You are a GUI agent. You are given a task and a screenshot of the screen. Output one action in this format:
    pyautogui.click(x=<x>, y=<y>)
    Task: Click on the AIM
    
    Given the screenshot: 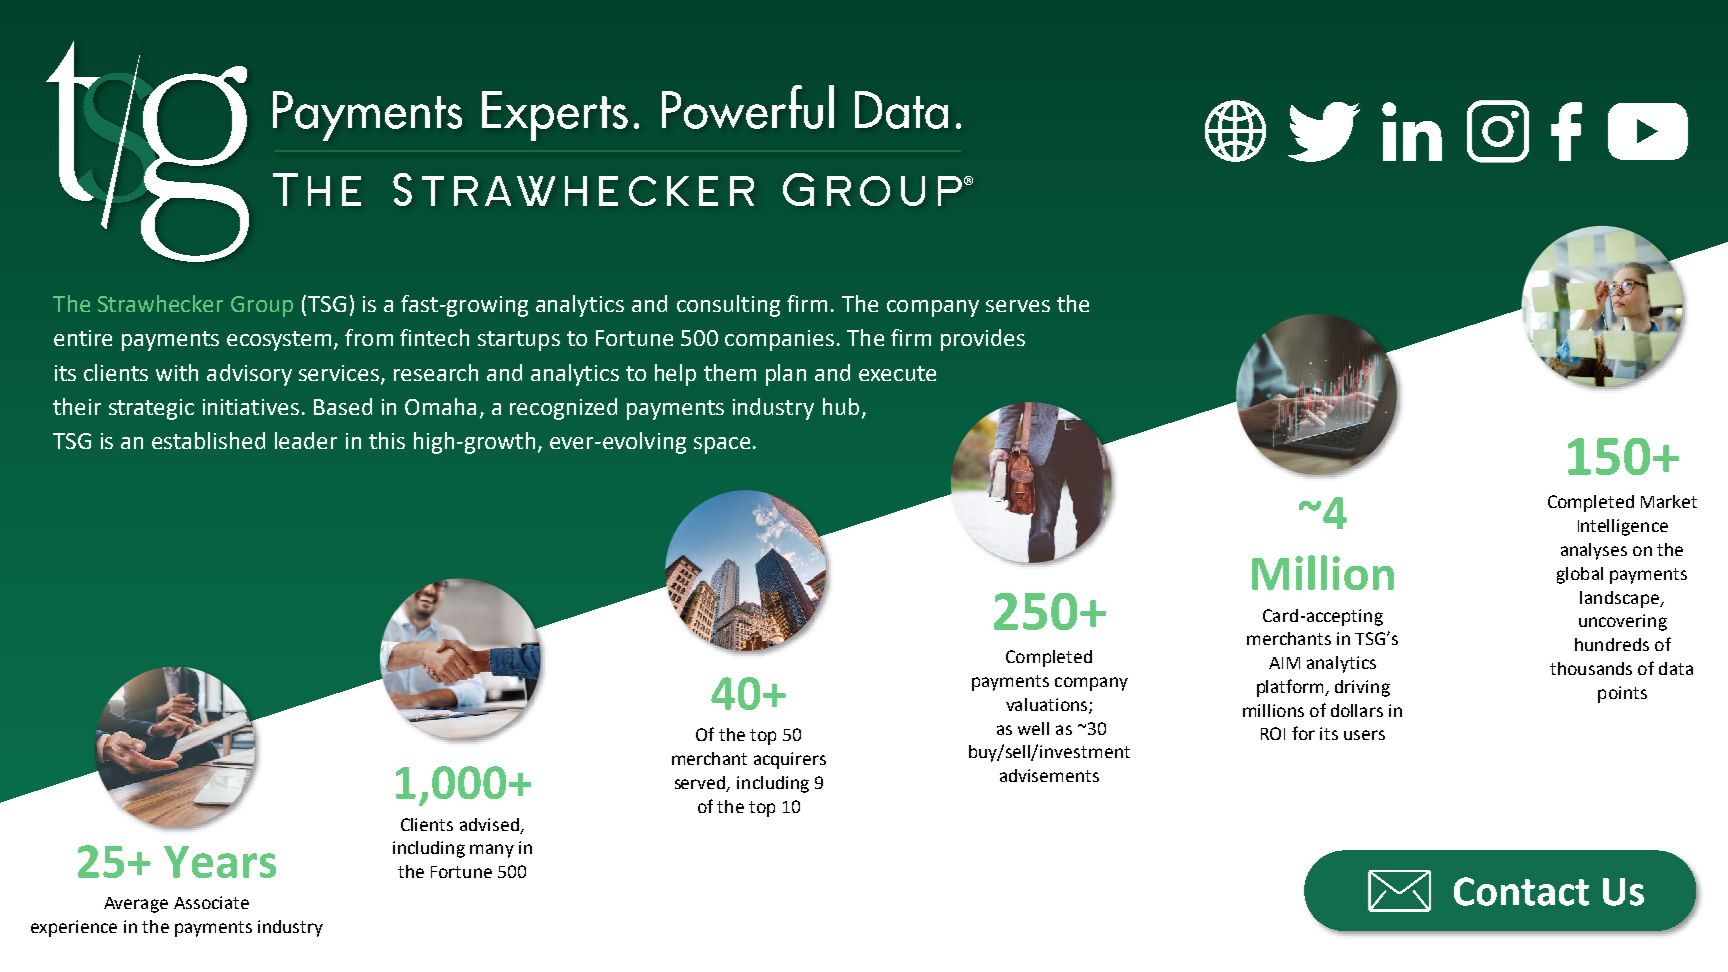 What is the action you would take?
    pyautogui.click(x=1284, y=663)
